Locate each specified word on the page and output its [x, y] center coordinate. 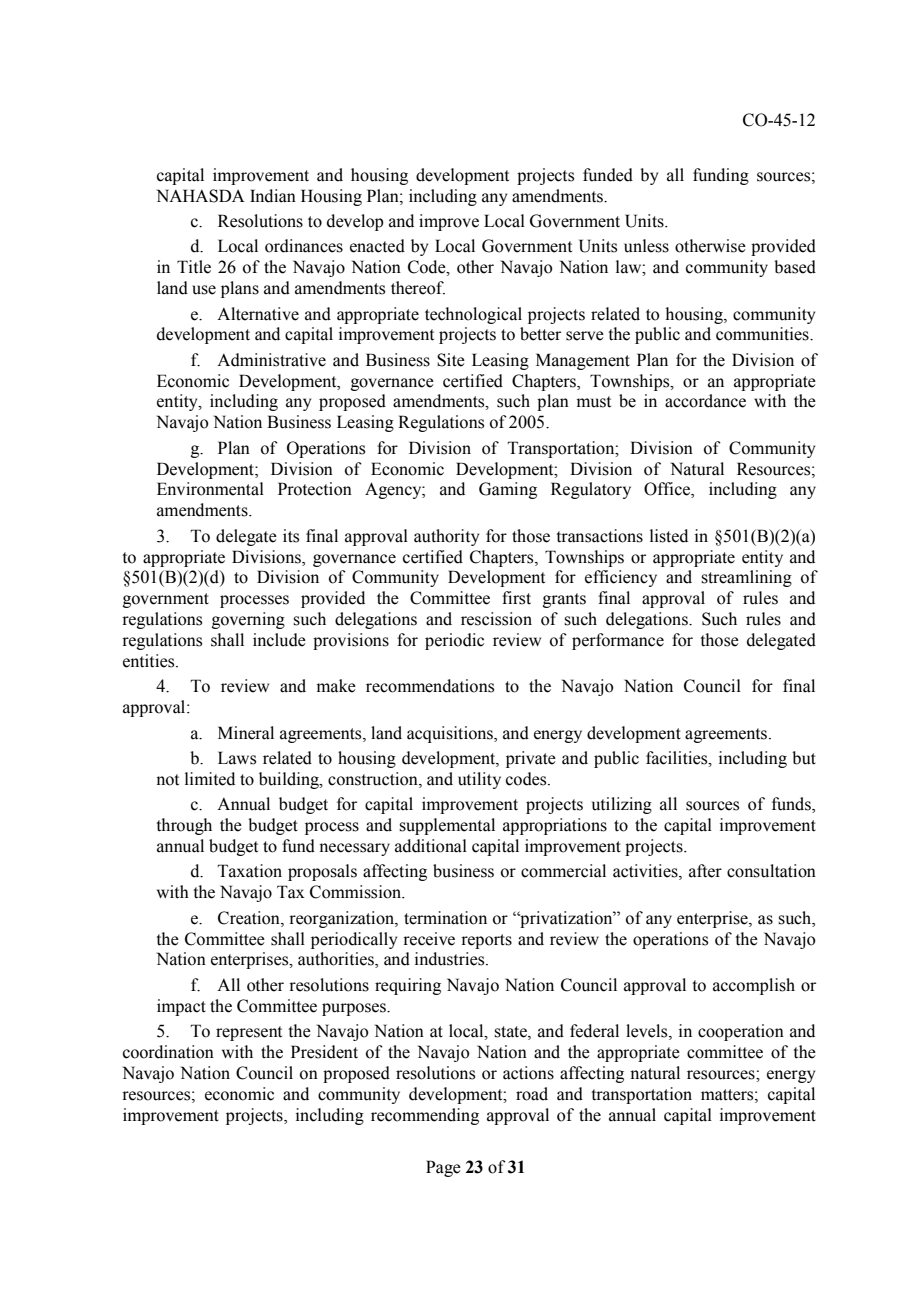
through [184, 826]
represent [249, 1033]
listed [669, 536]
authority [446, 537]
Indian [273, 196]
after [705, 871]
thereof [418, 288]
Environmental [210, 489]
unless [646, 246]
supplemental [447, 826]
